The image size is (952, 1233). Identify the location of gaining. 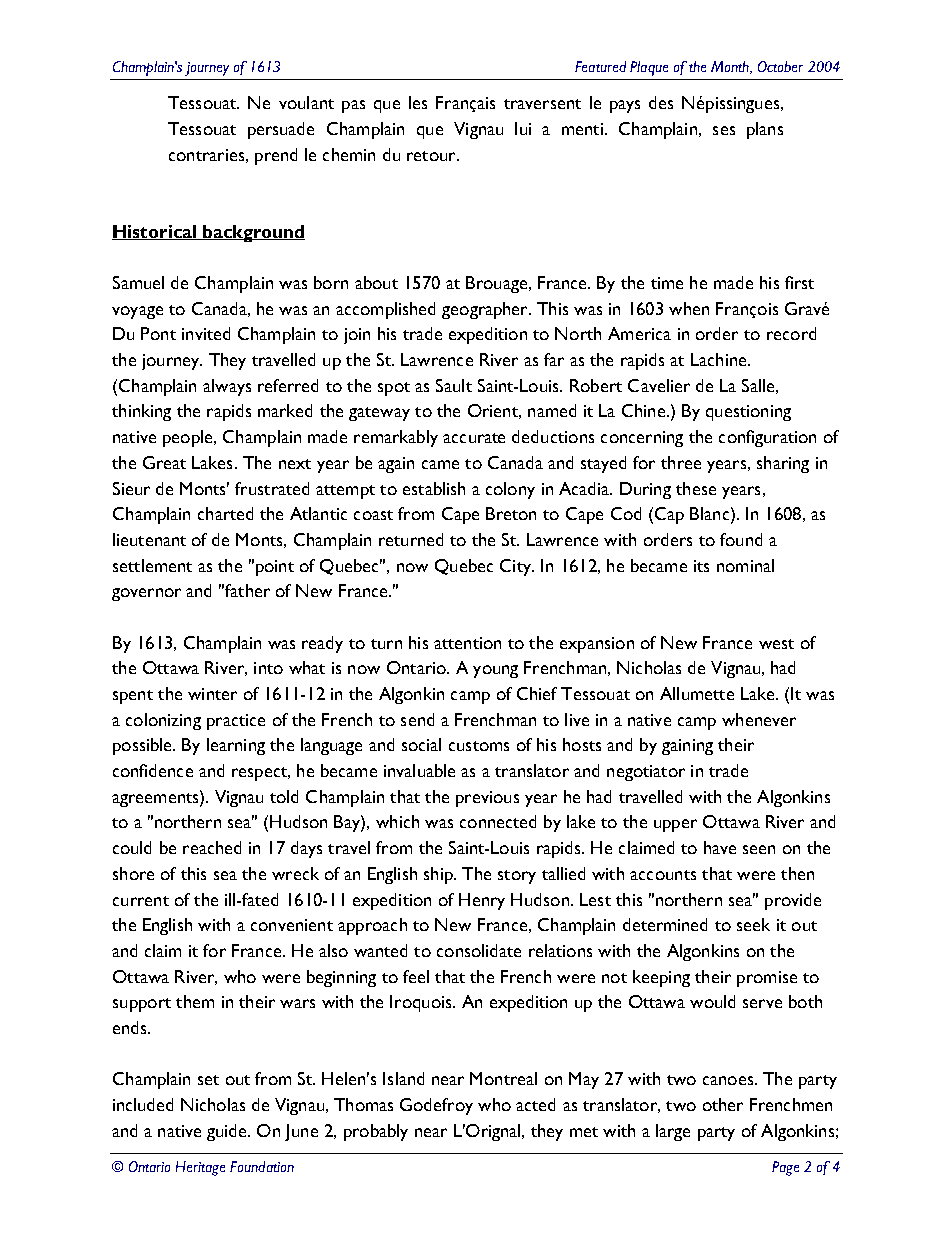
(687, 747).
